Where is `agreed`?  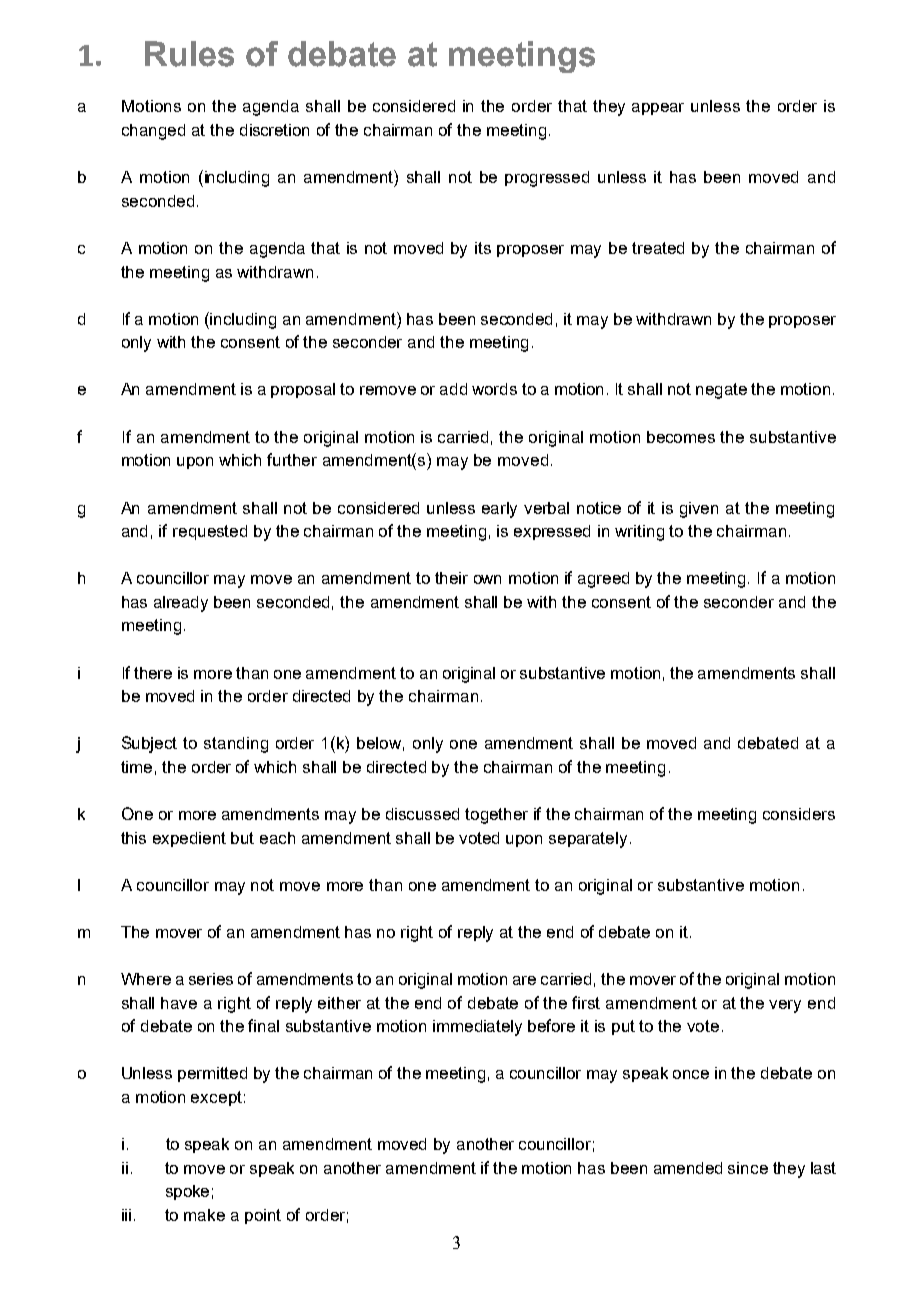
agreed is located at coordinates (603, 580).
